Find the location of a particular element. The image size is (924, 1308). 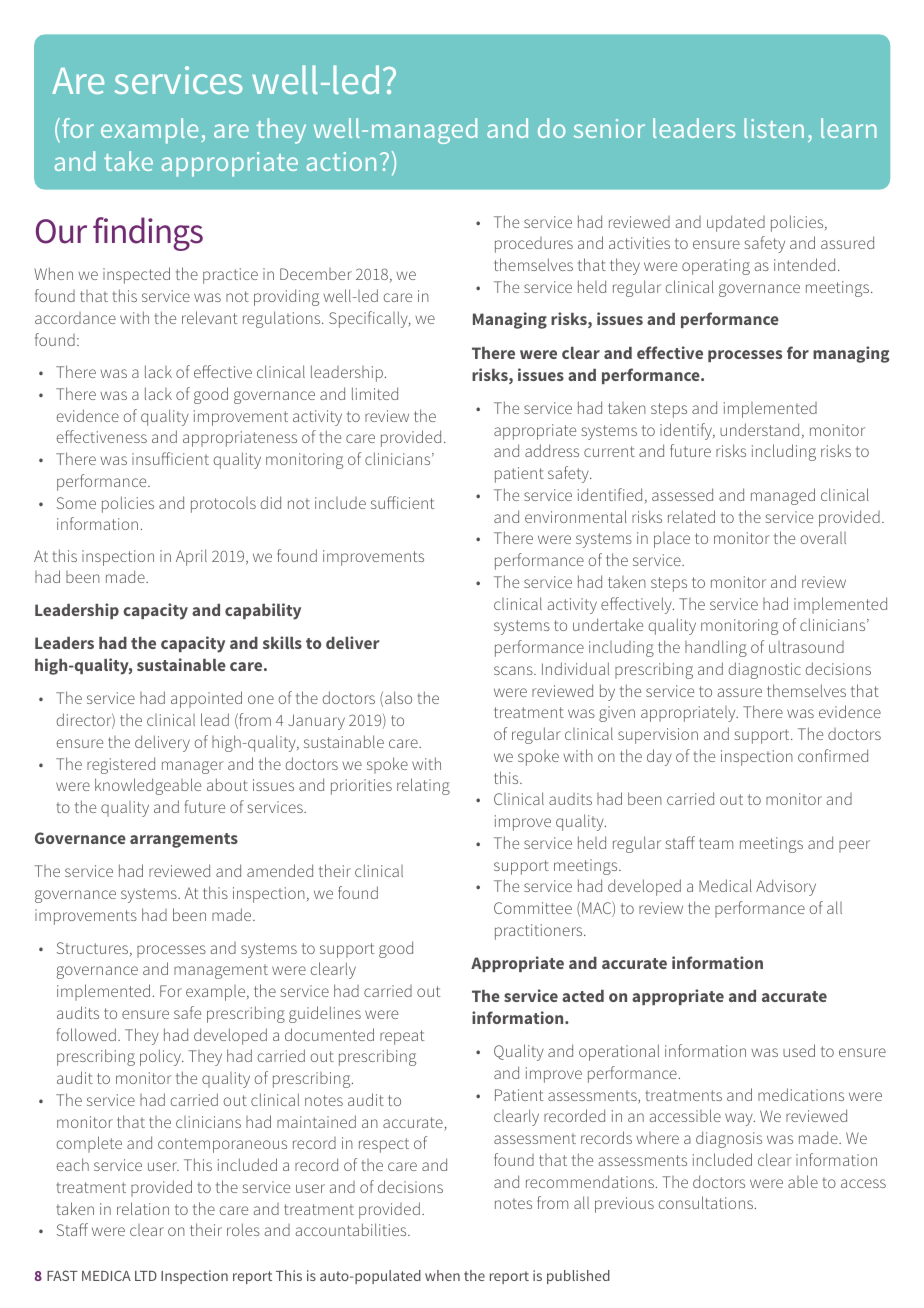

Advisory is located at coordinates (786, 887).
